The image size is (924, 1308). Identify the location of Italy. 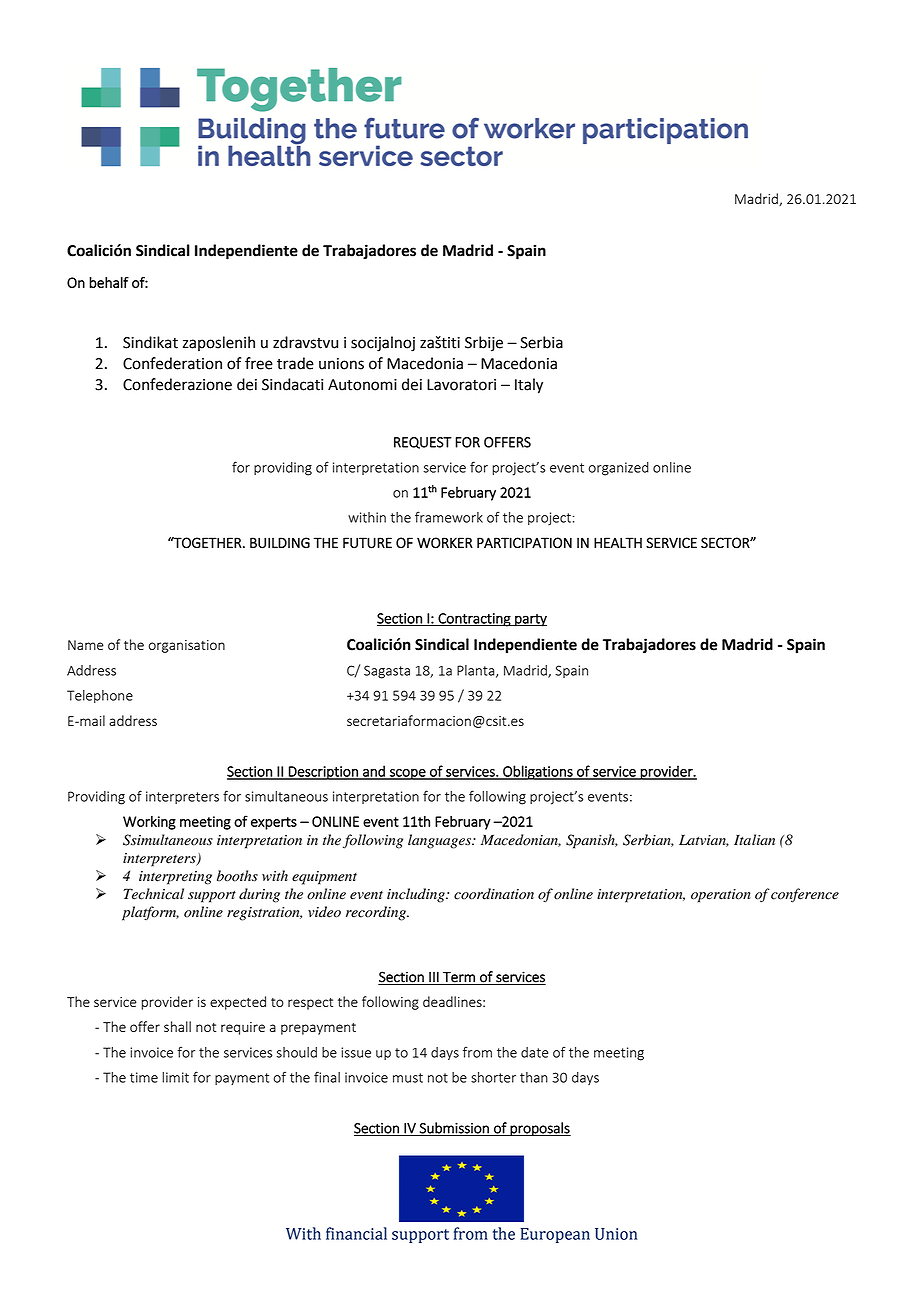
(529, 386).
